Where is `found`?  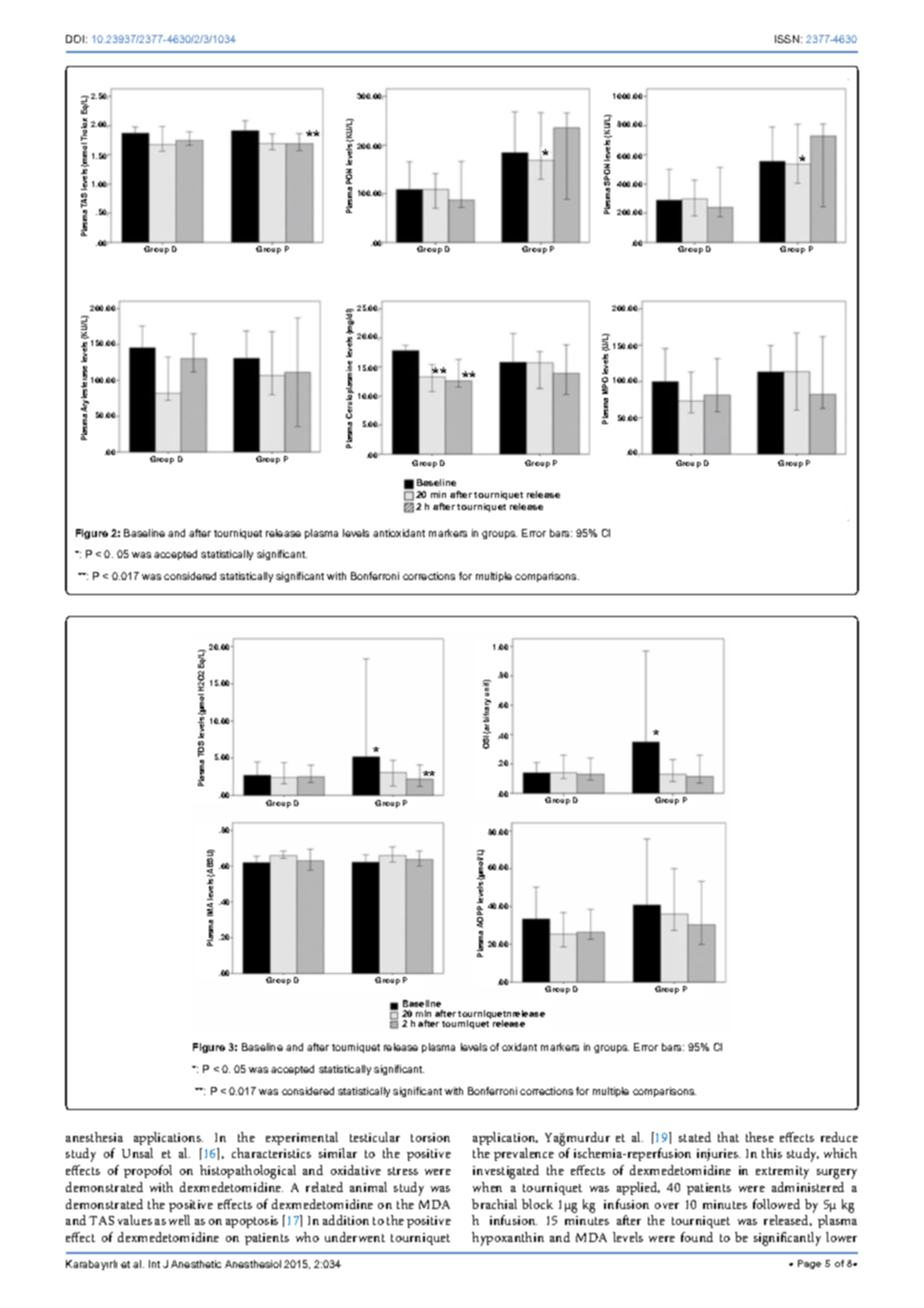 found is located at coordinates (697, 1237).
